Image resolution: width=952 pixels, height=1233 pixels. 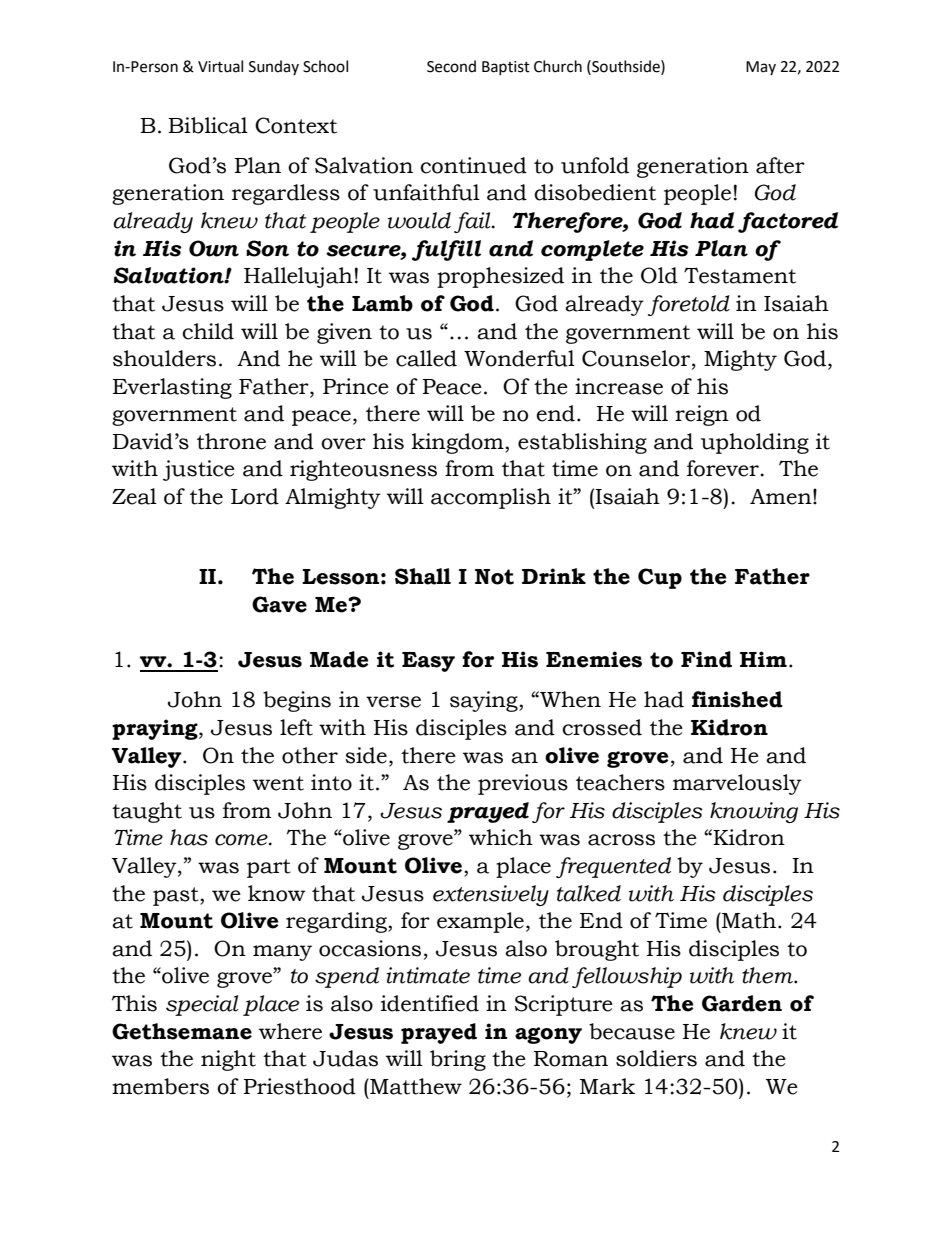 What do you see at coordinates (231, 441) in the screenshot?
I see `throne` at bounding box center [231, 441].
